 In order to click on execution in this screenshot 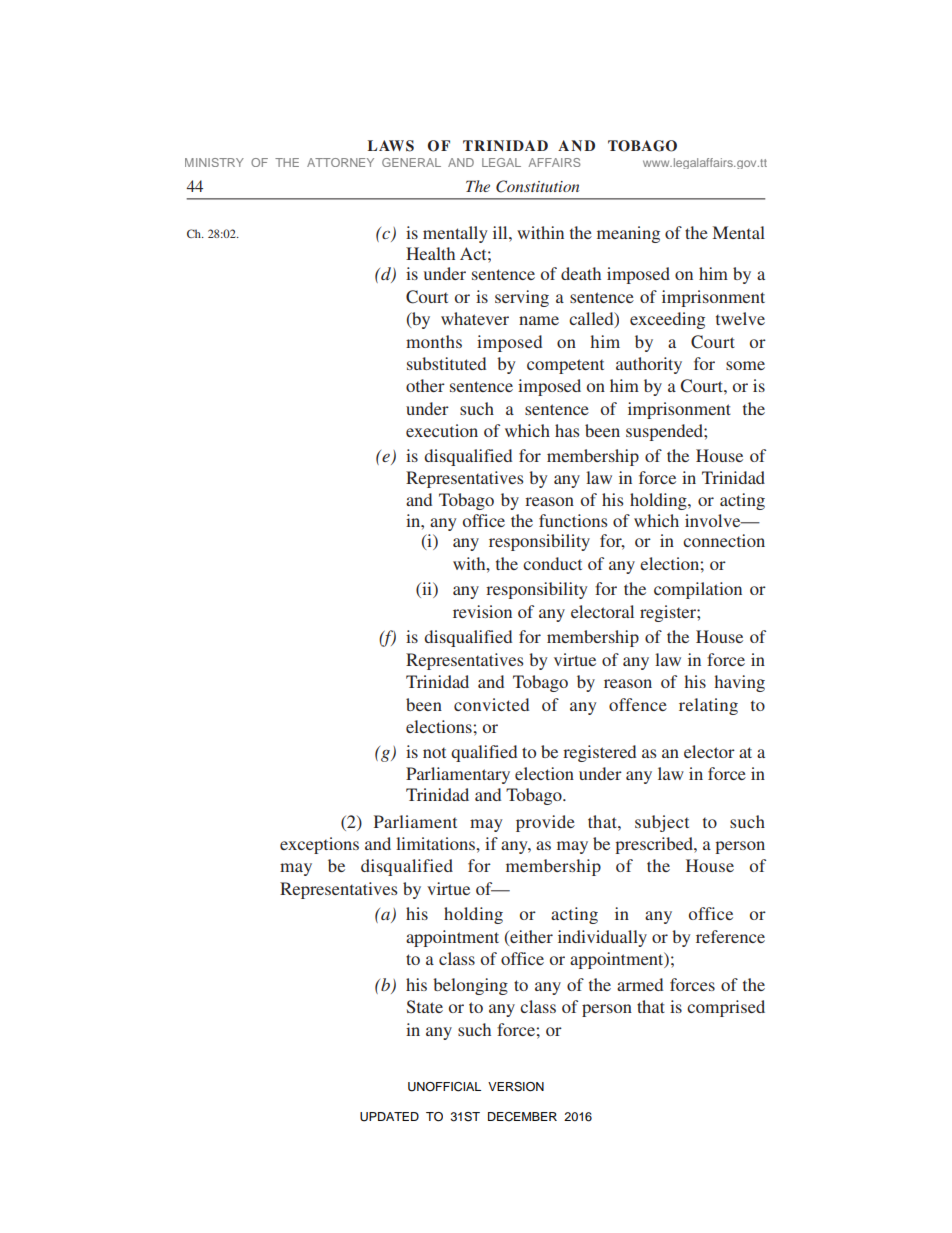, I will do `click(442, 430)`.
